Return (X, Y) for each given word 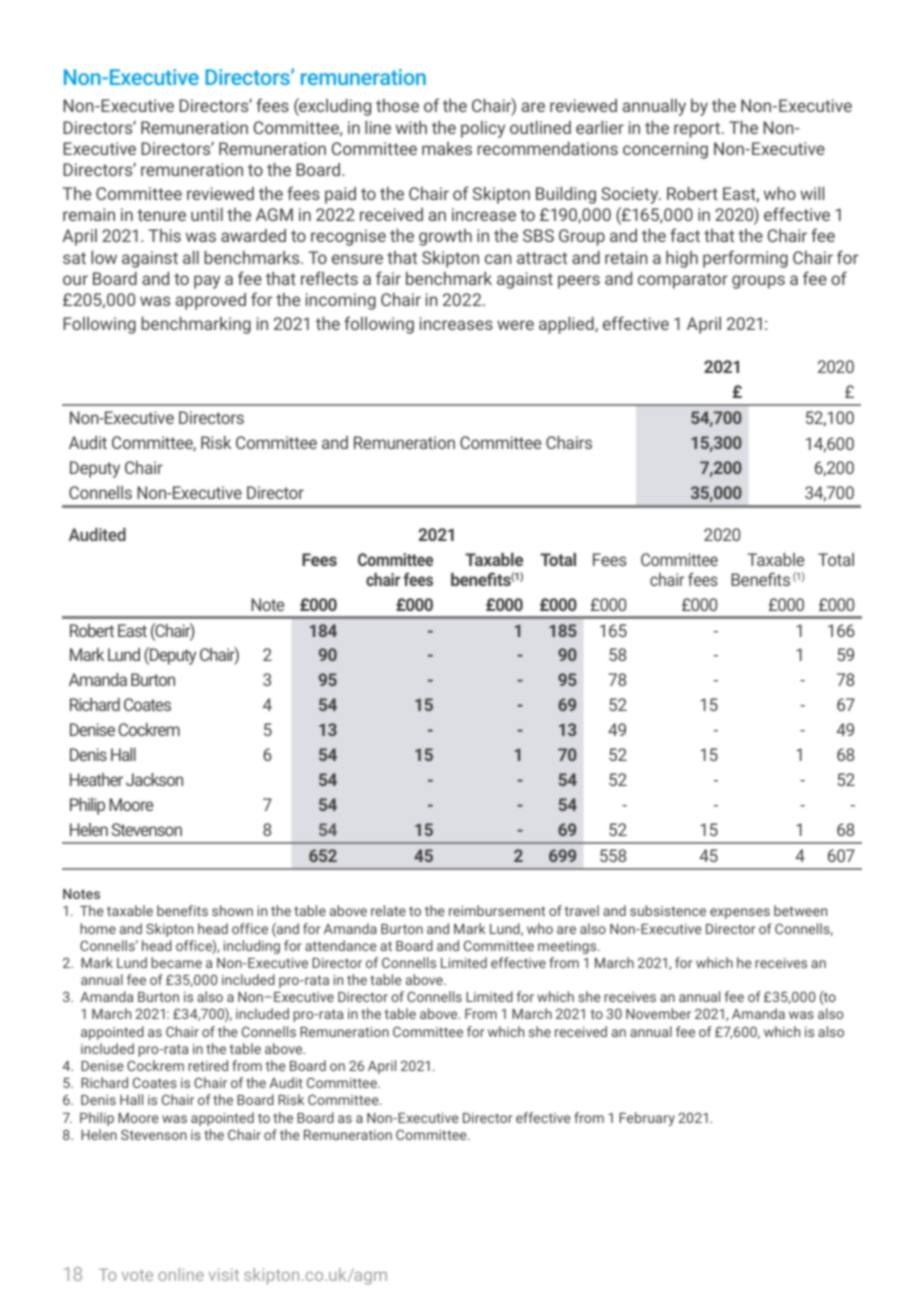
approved (210, 301)
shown (232, 910)
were (515, 325)
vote (137, 1275)
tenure (161, 215)
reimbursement (497, 910)
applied (567, 325)
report (698, 130)
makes (447, 148)
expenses (740, 913)
